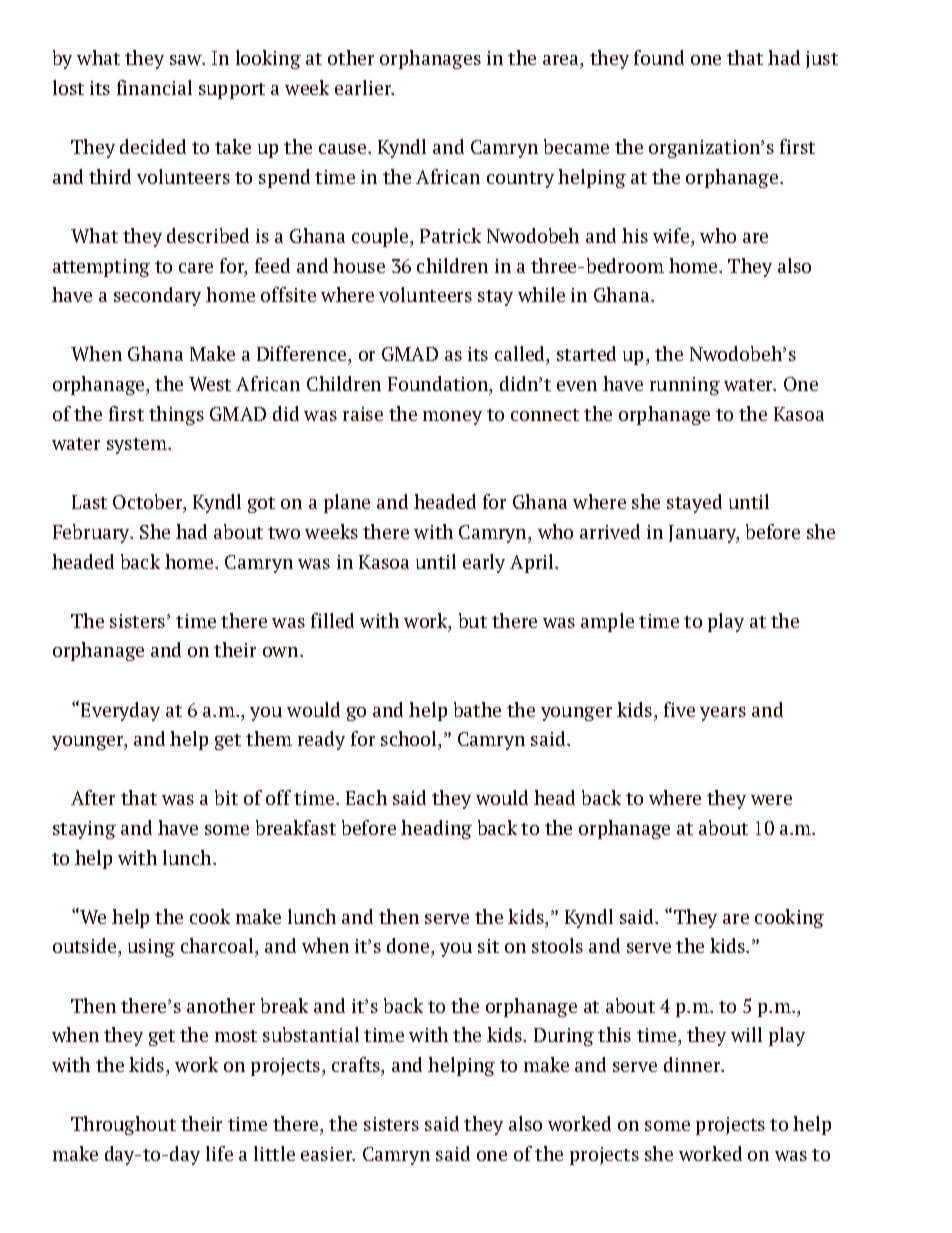  What do you see at coordinates (93, 533) in the screenshot?
I see `February` at bounding box center [93, 533].
